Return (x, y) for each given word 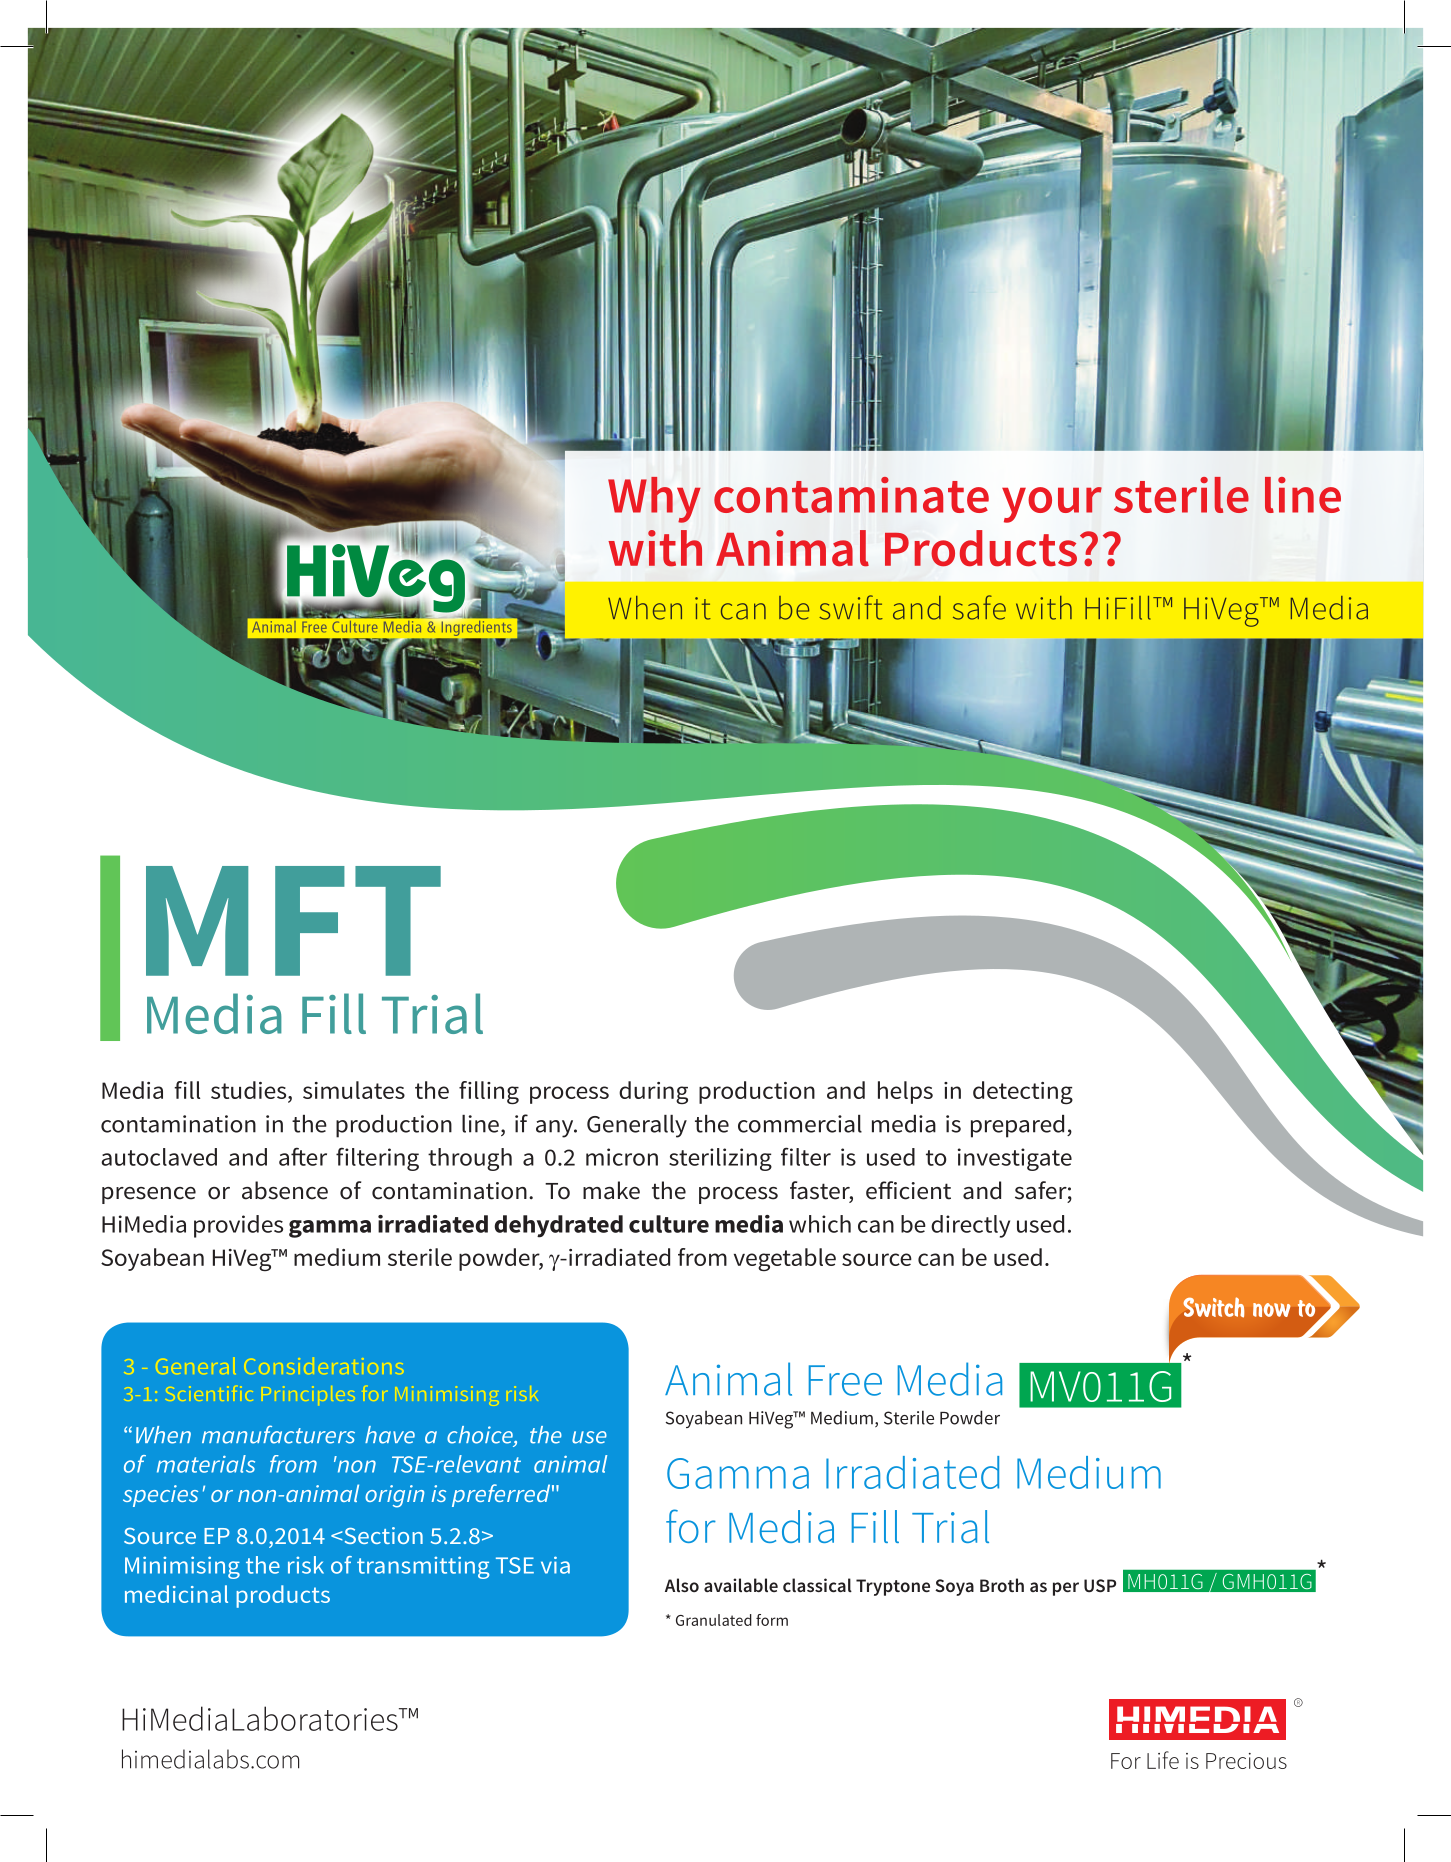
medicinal (176, 1594)
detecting (1023, 1092)
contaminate (851, 495)
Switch (1213, 1307)
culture (669, 1224)
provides (238, 1226)
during (653, 1092)
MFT (293, 921)
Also (682, 1585)
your (1052, 505)
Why (654, 500)
